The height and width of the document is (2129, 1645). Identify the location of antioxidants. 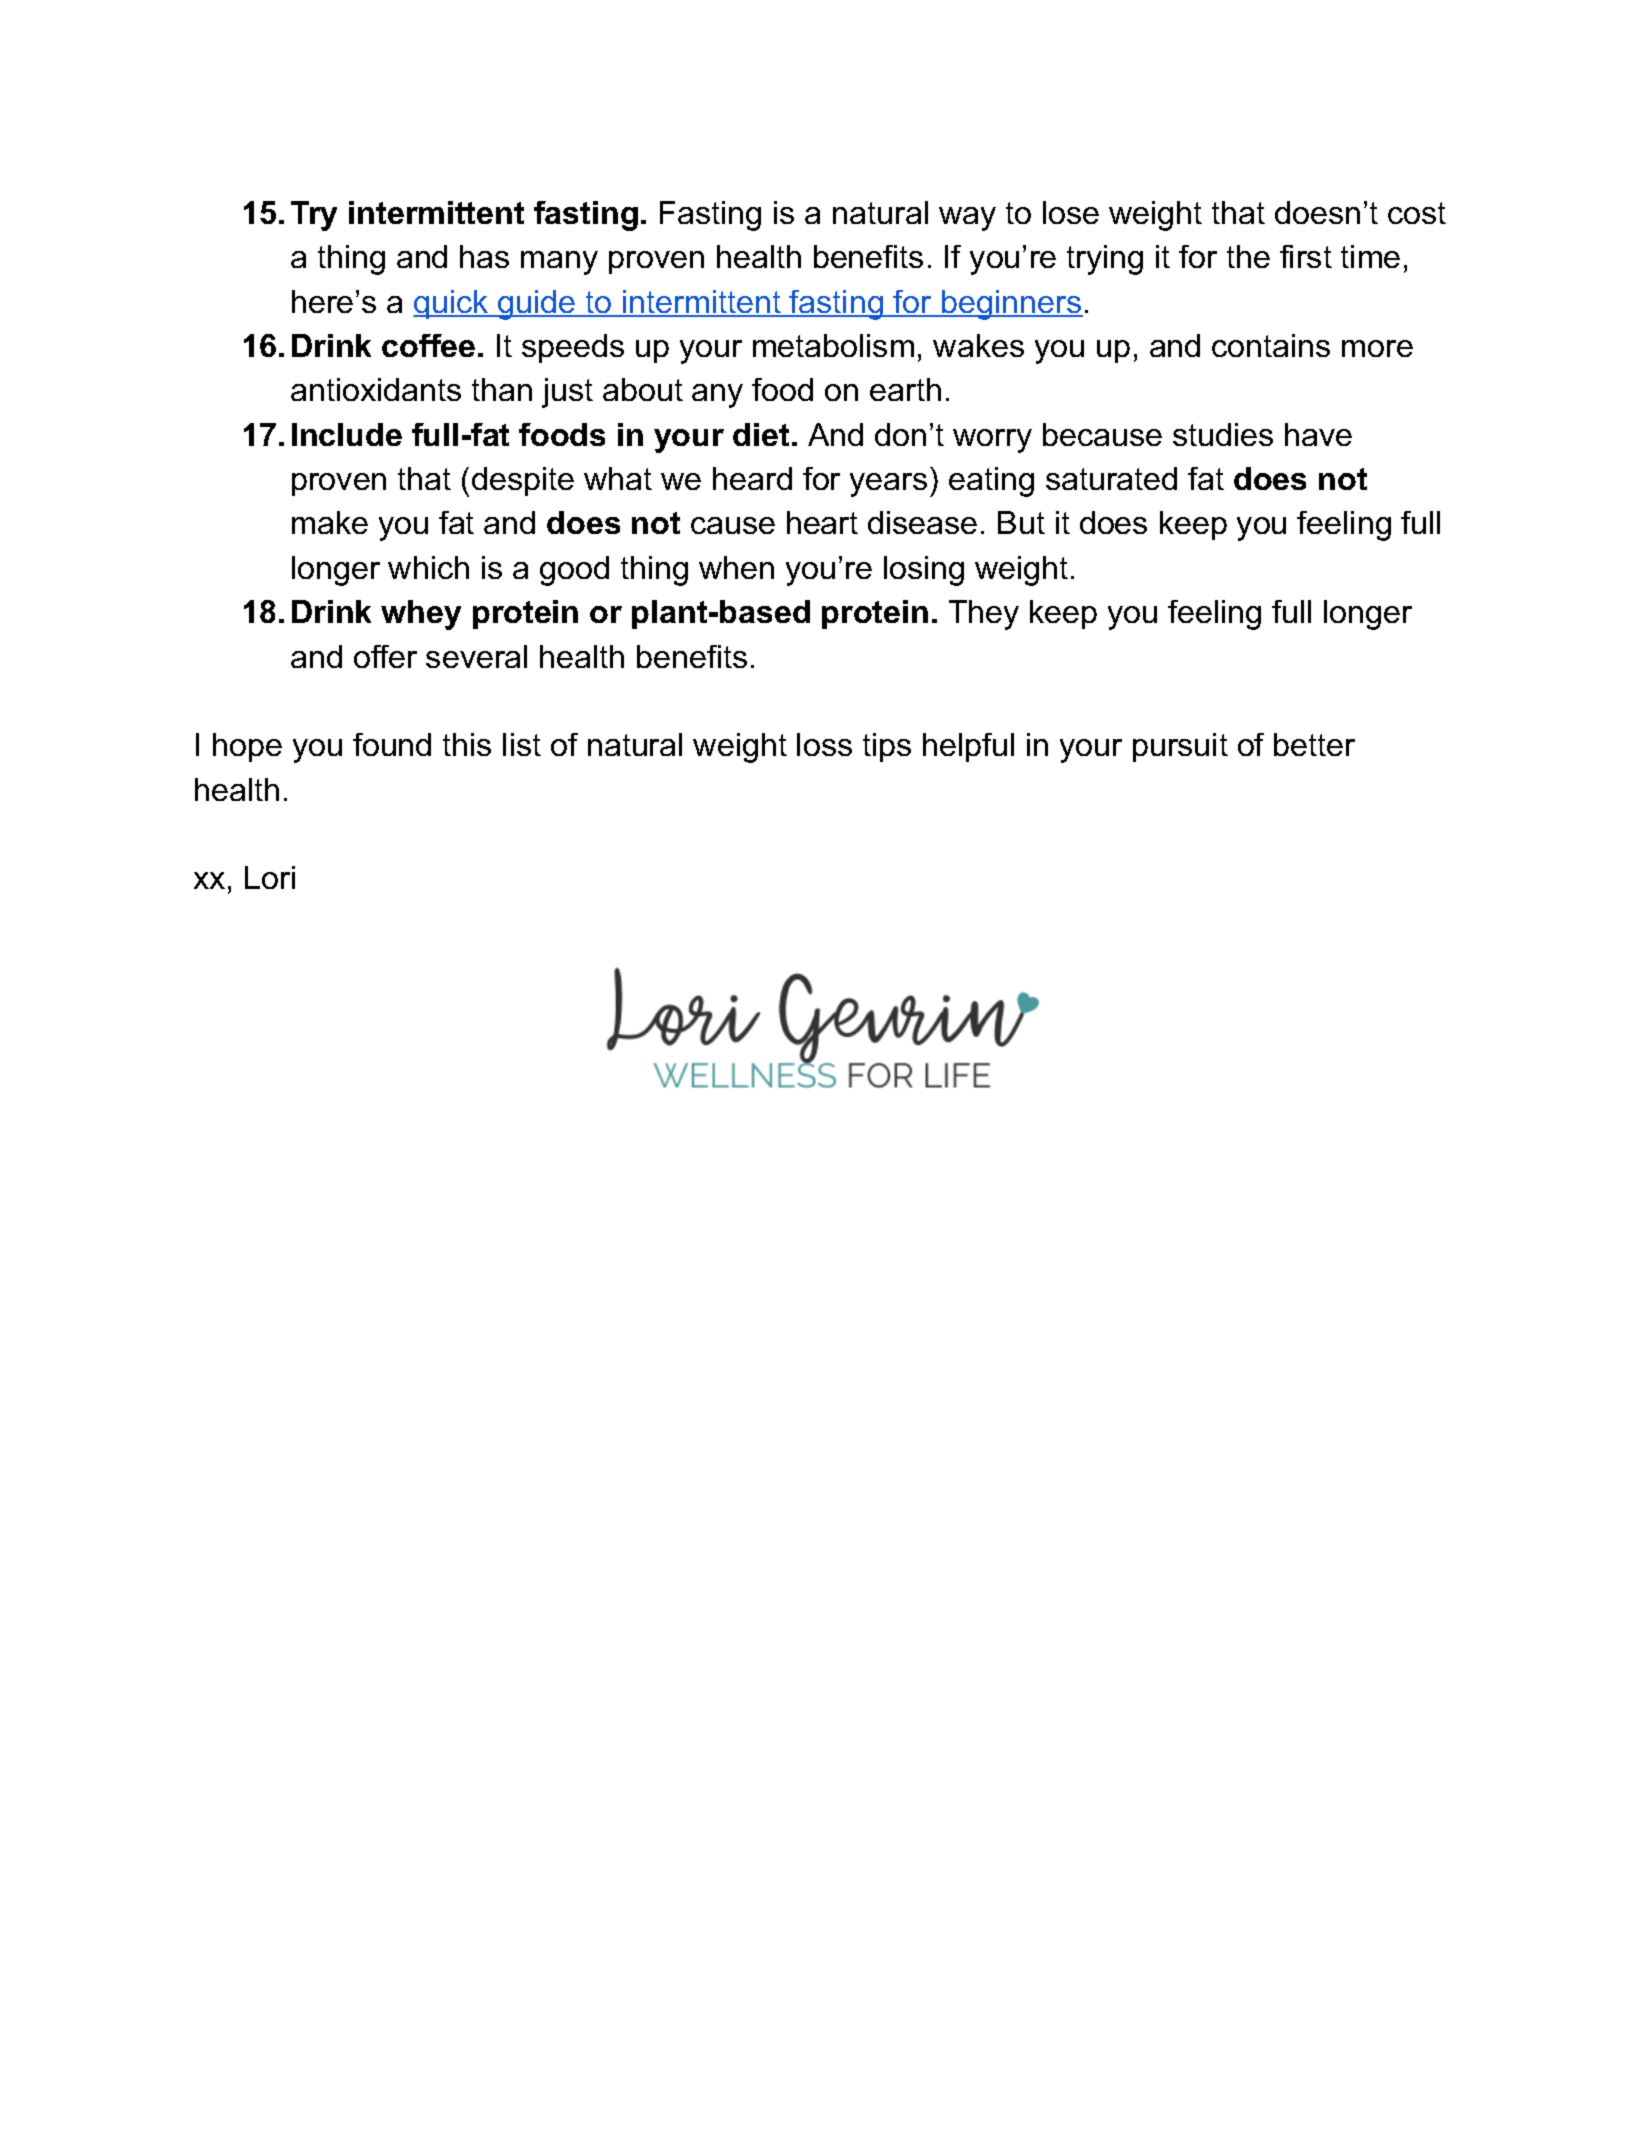
(376, 389).
